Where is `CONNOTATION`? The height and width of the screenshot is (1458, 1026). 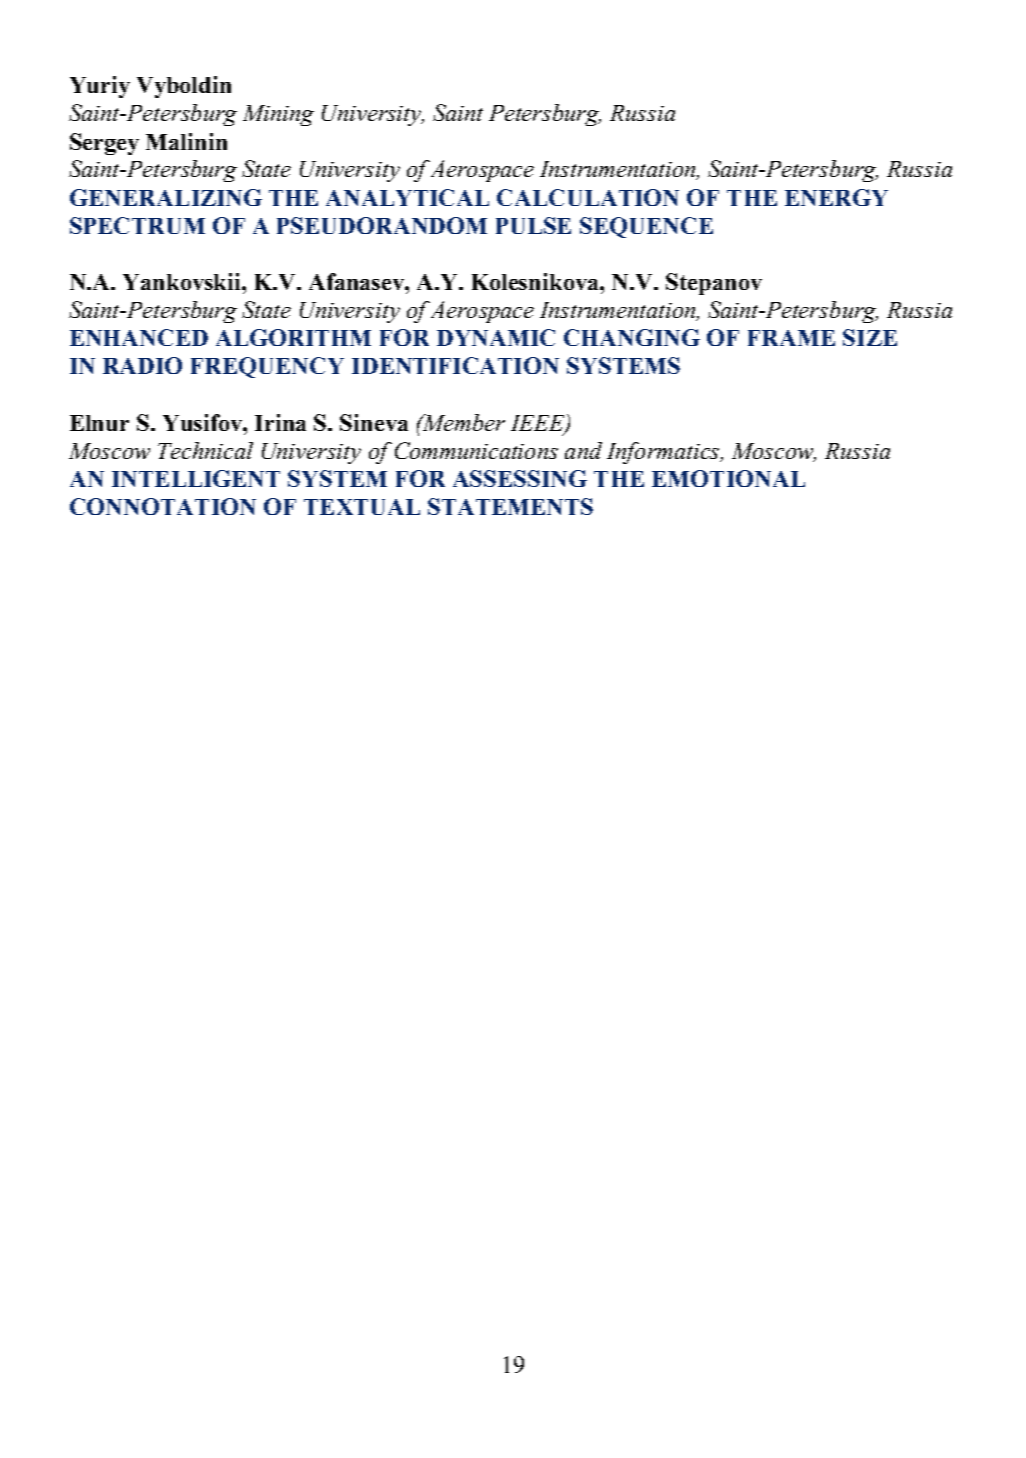 CONNOTATION is located at coordinates (163, 506).
